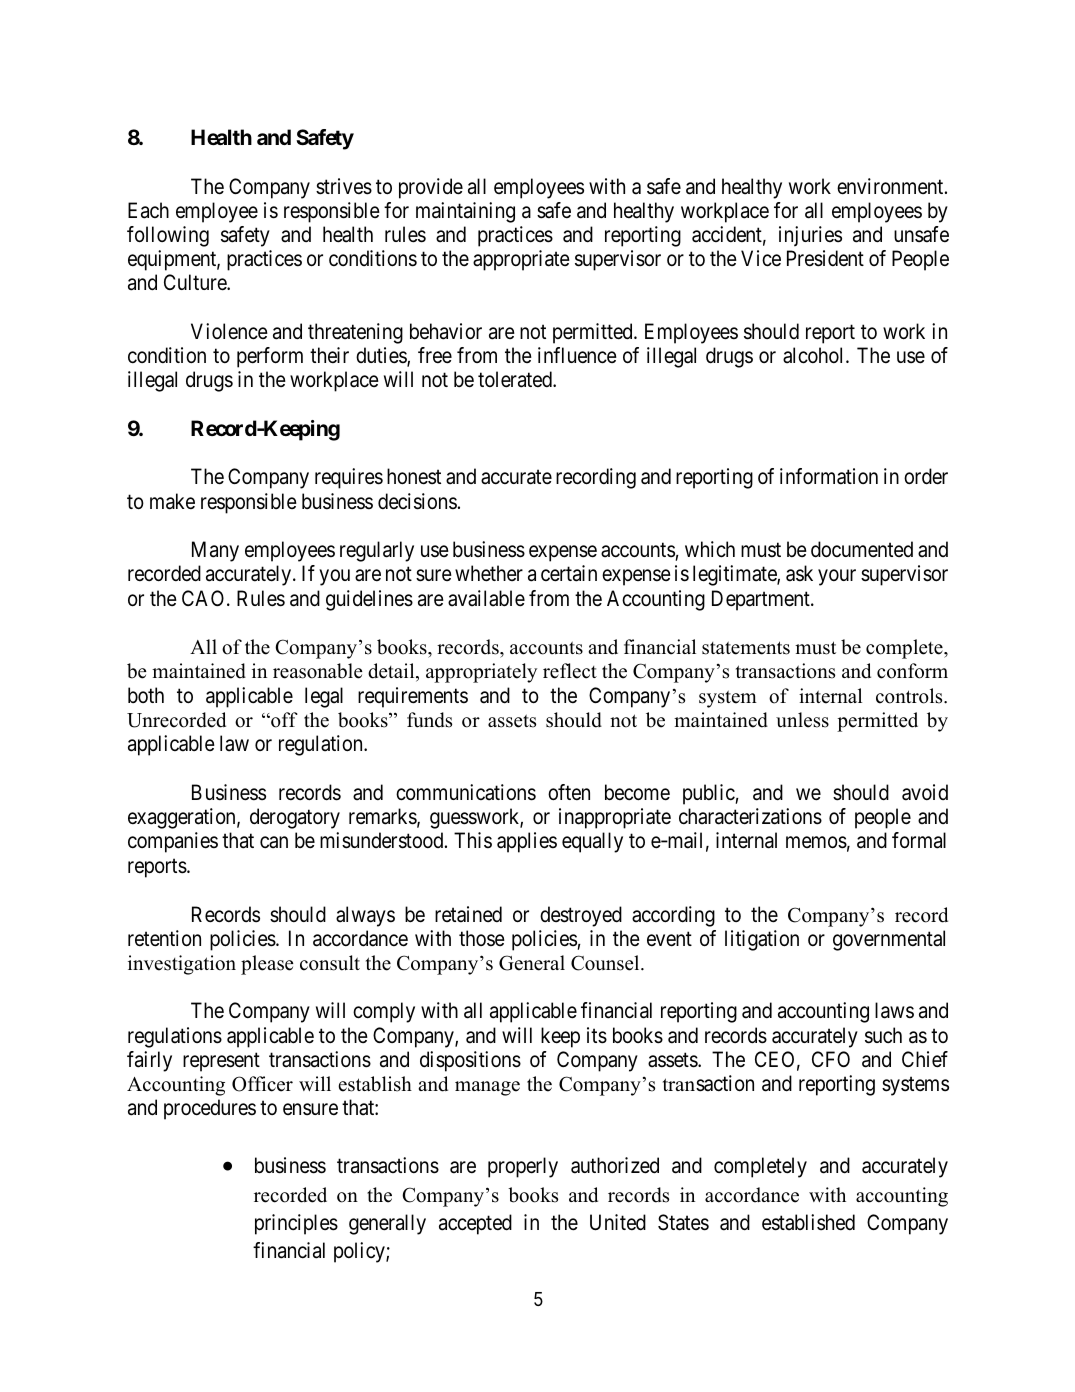 The width and height of the page is (1075, 1392). Describe the element at coordinates (802, 720) in the page. I see `unless` at that location.
